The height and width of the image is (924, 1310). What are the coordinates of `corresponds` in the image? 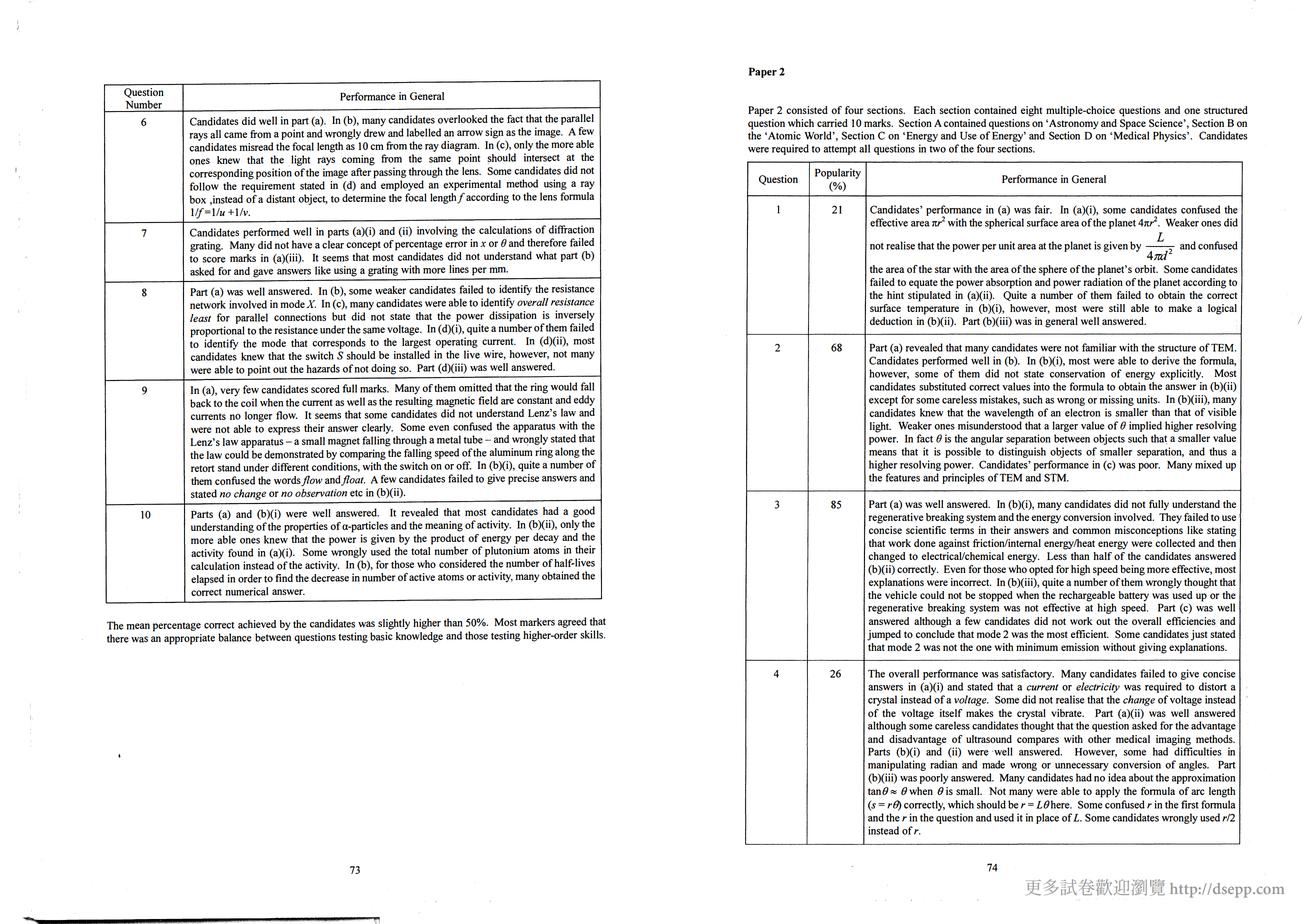 It's located at (339, 343).
